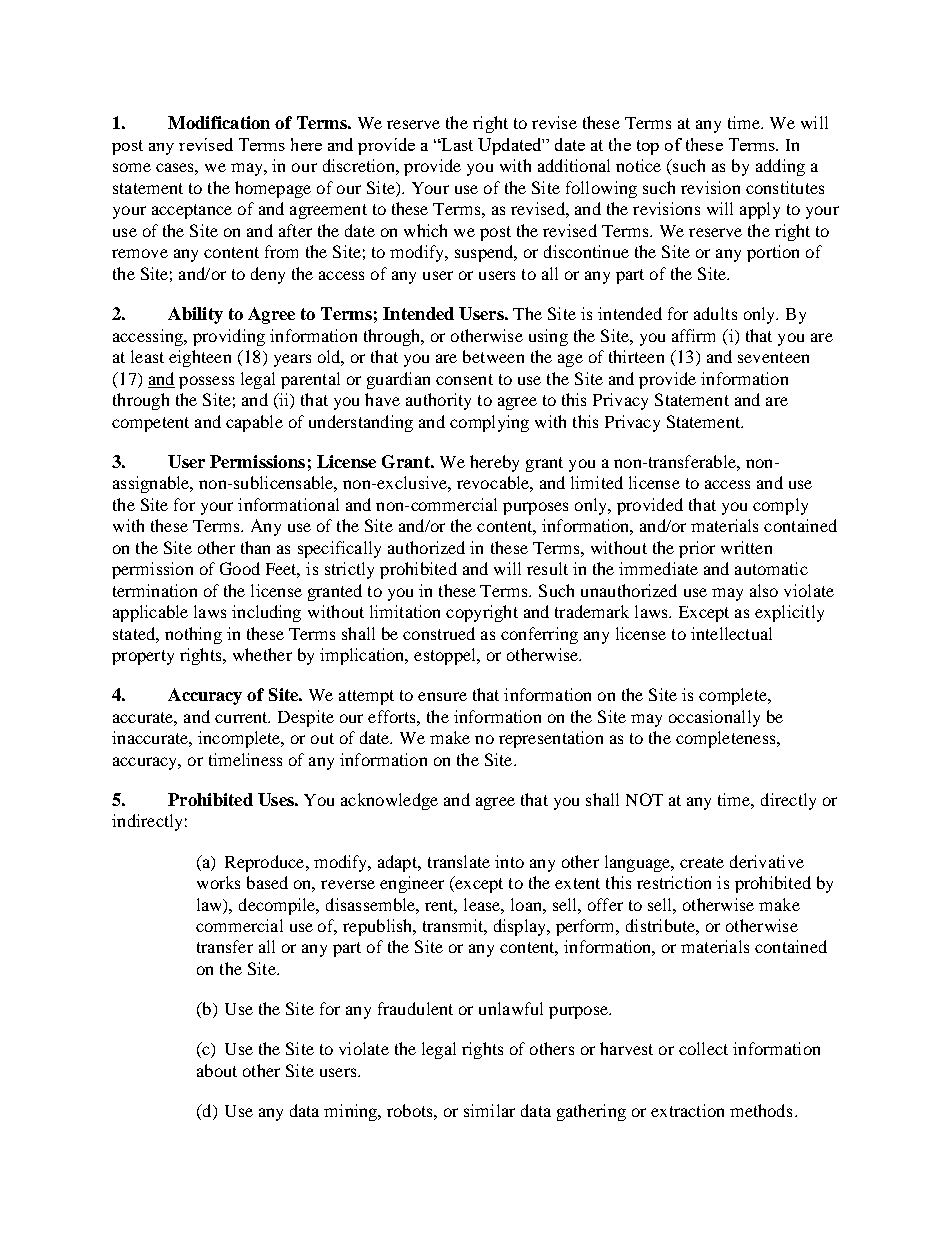 This screenshot has width=952, height=1233. Describe the element at coordinates (439, 633) in the screenshot. I see `construed` at that location.
